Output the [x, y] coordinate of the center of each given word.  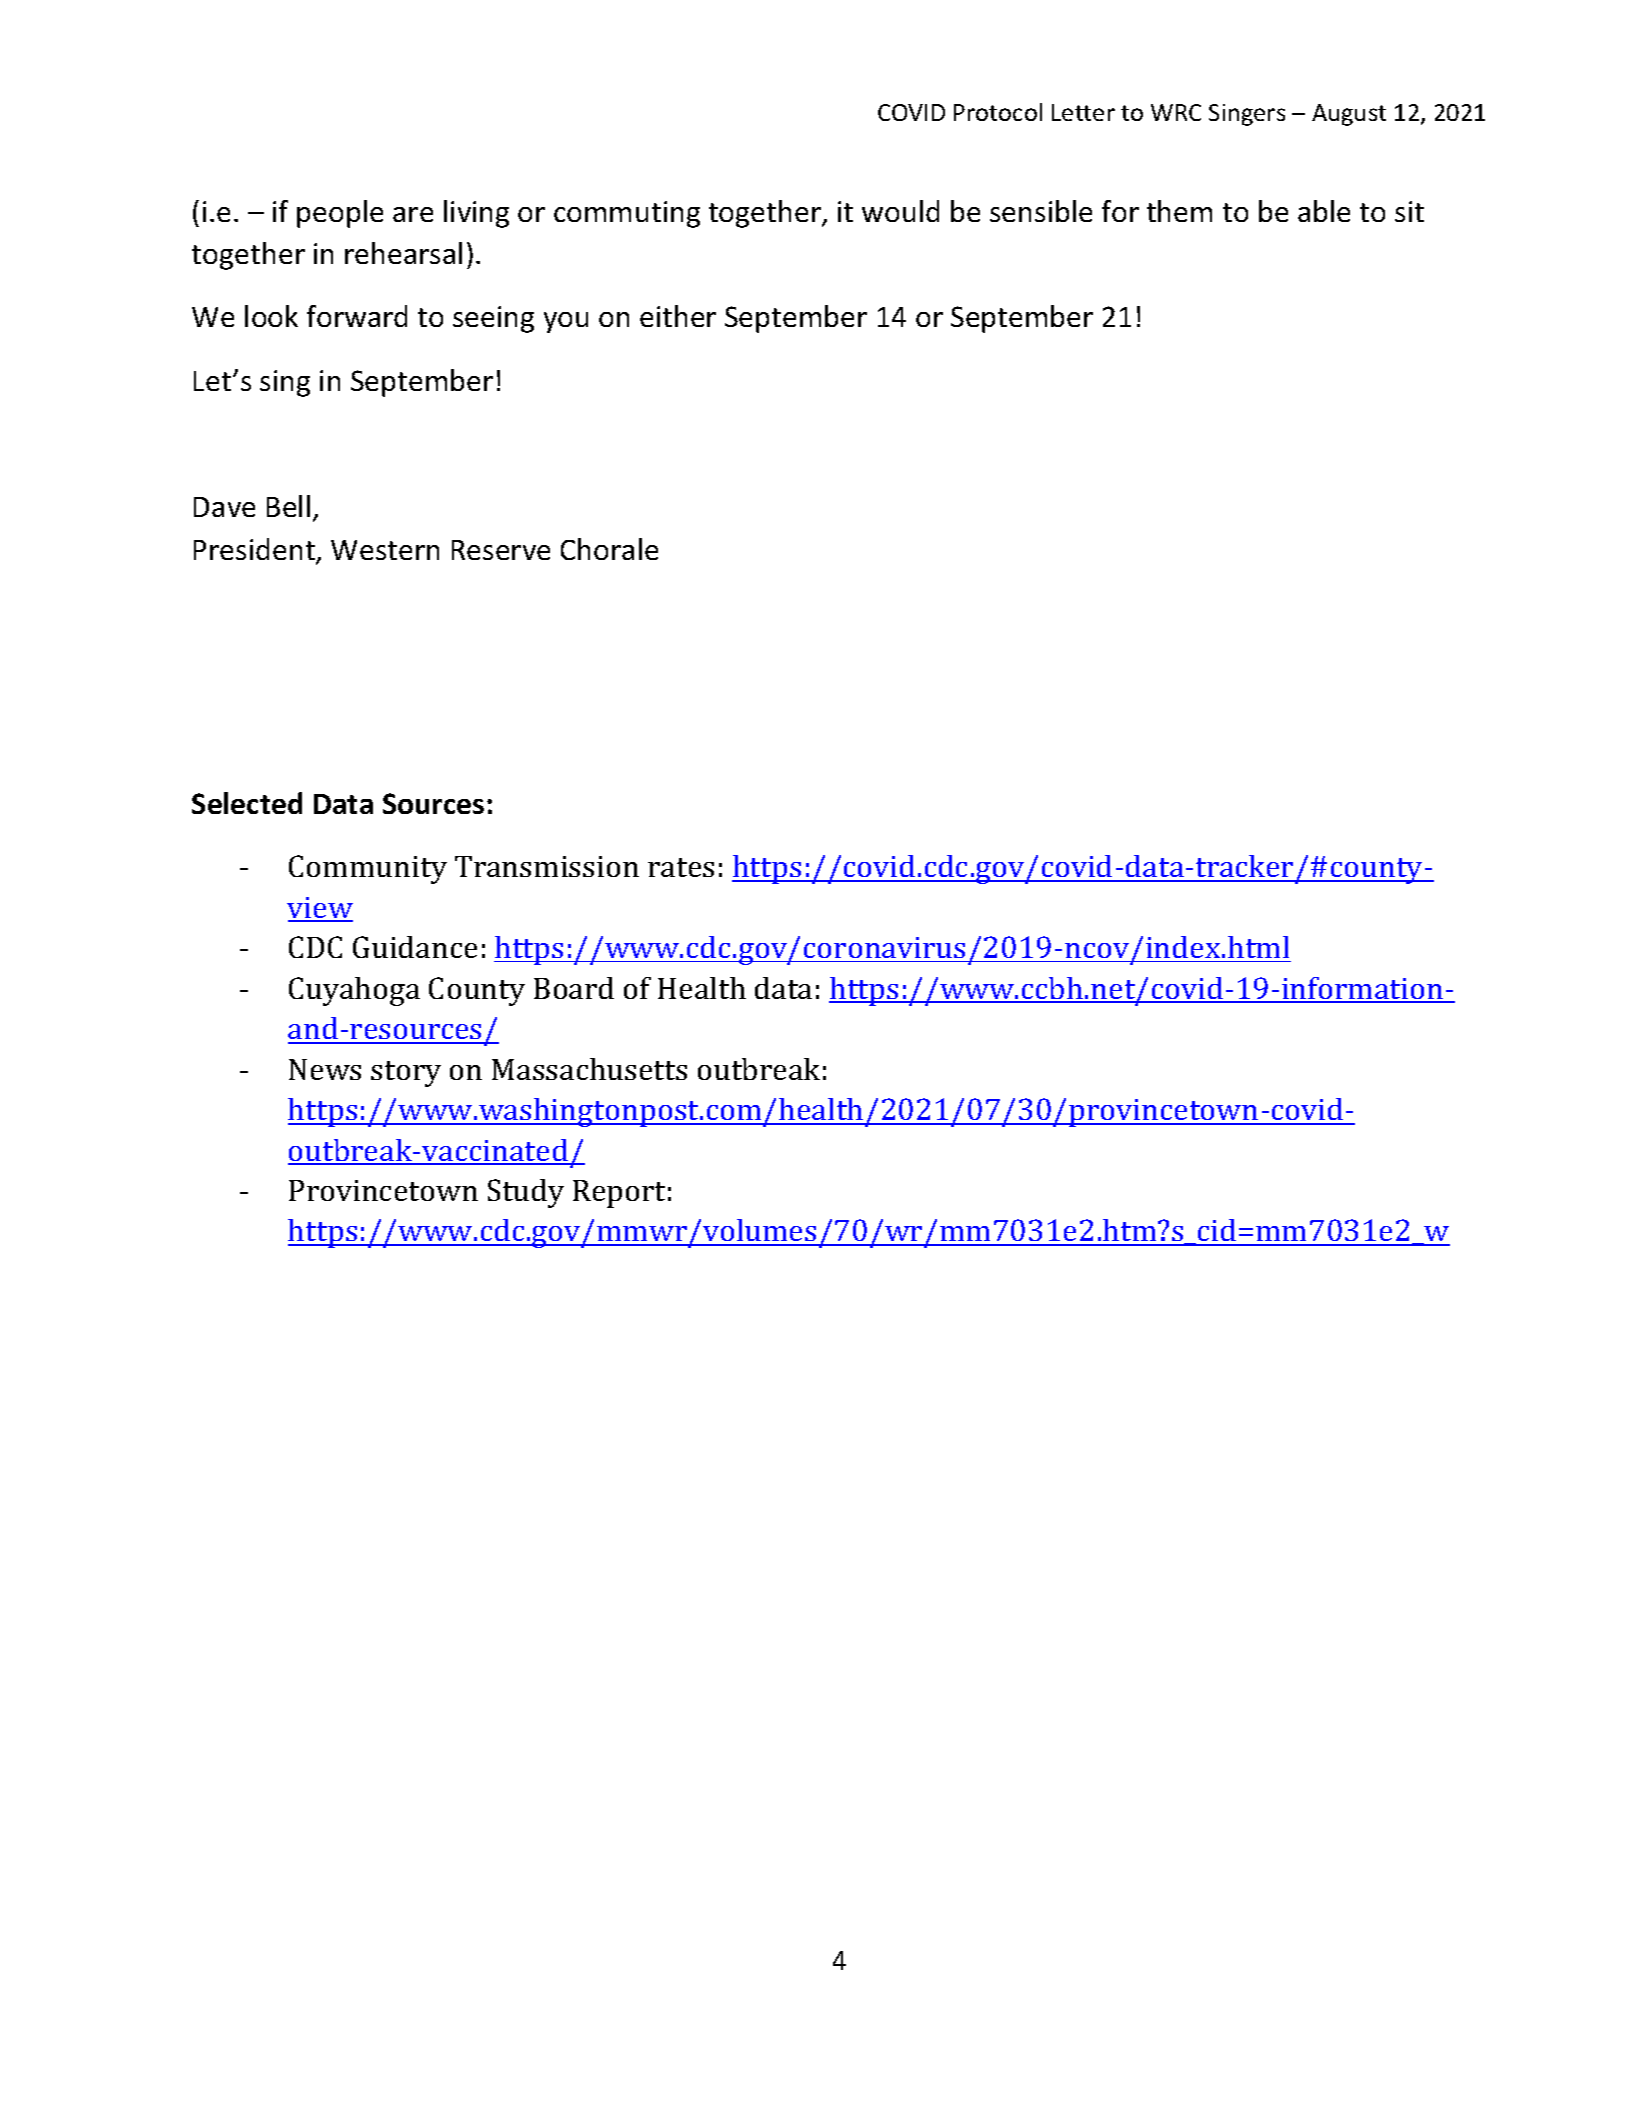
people [340, 214]
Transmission [547, 866]
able [1324, 211]
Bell [288, 506]
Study [526, 1193]
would [900, 211]
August [1349, 115]
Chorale [609, 549]
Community [368, 869]
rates [681, 867]
